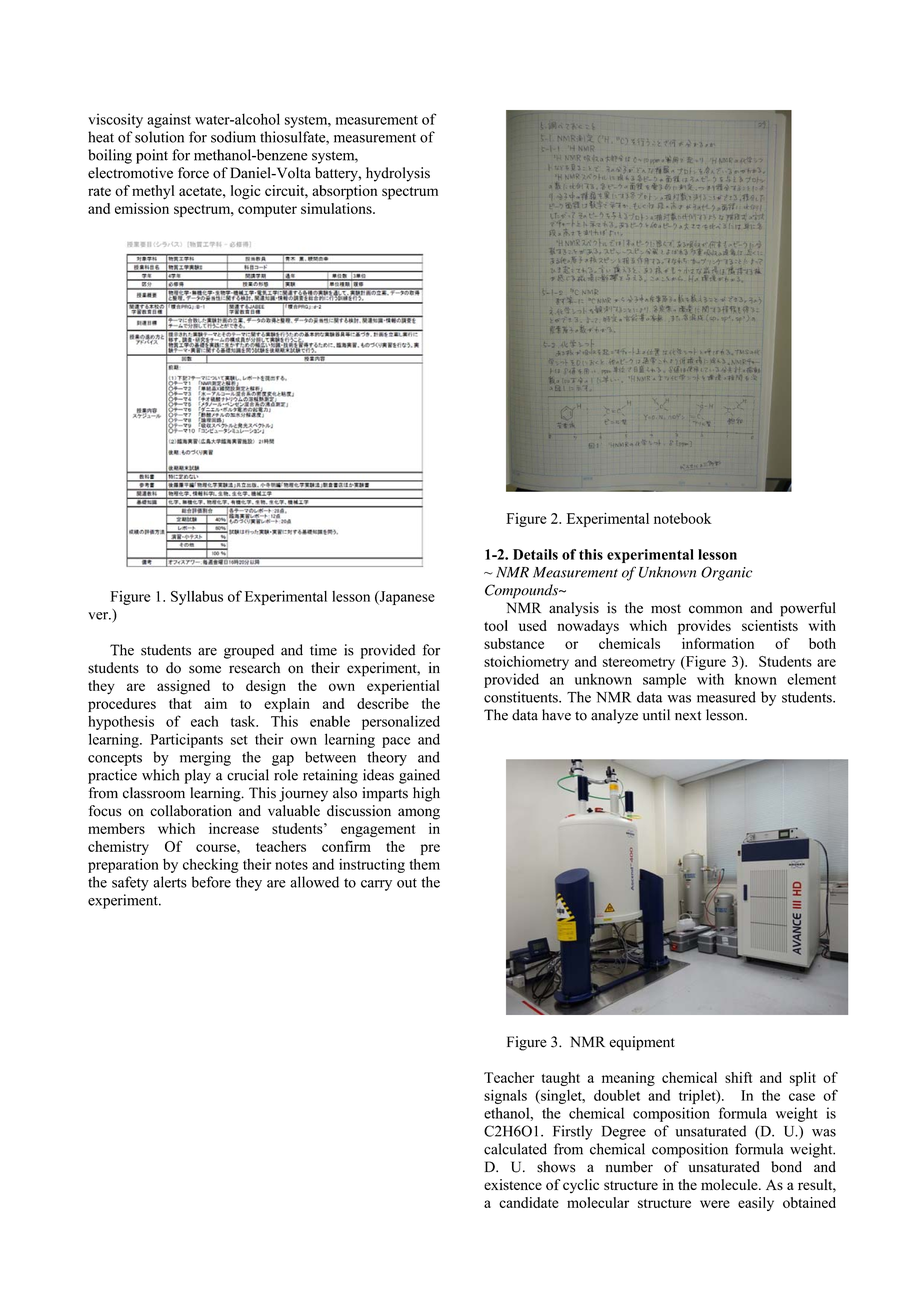  I want to click on Syllabus, so click(197, 598).
